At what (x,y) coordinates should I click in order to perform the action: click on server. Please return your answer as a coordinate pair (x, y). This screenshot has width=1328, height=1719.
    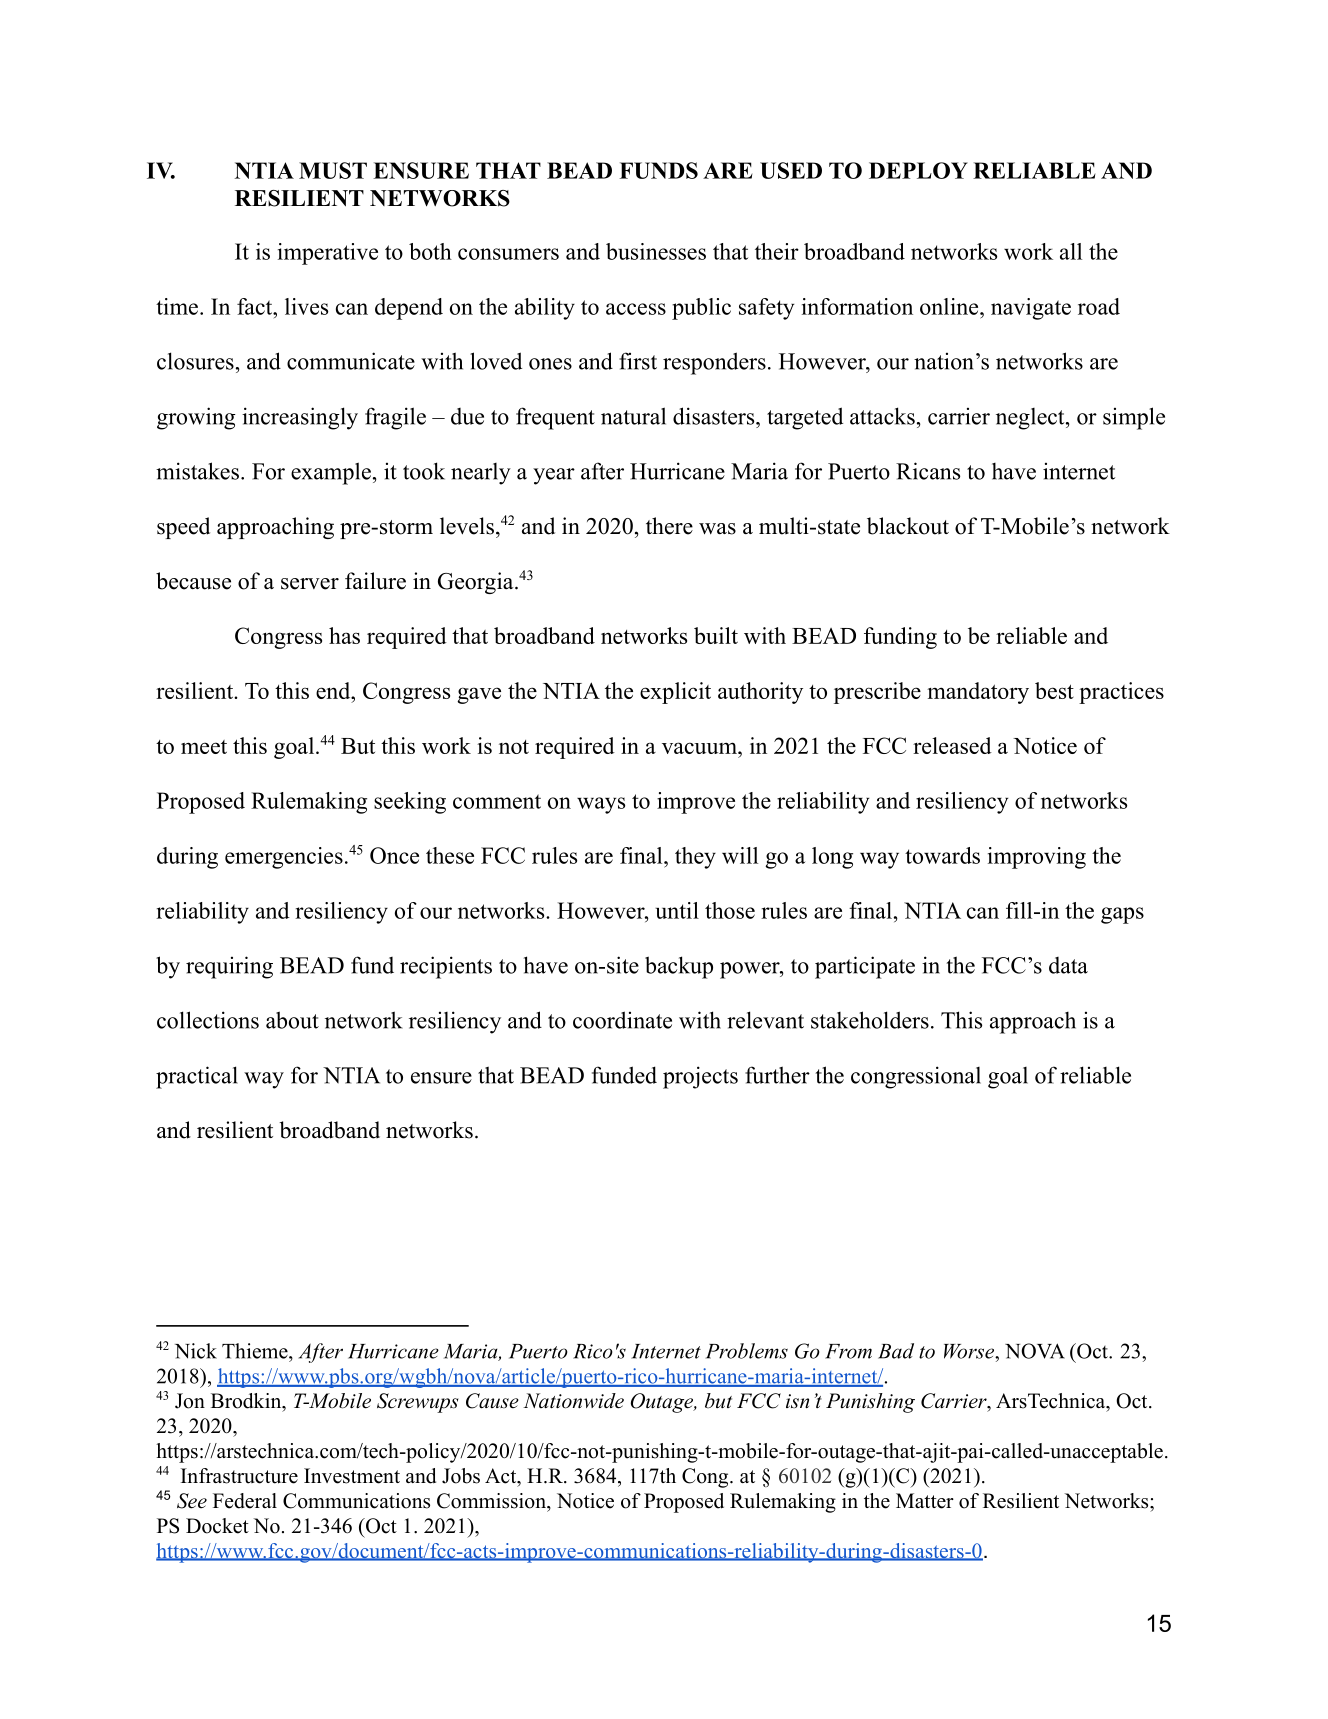
    Looking at the image, I should click on (310, 584).
